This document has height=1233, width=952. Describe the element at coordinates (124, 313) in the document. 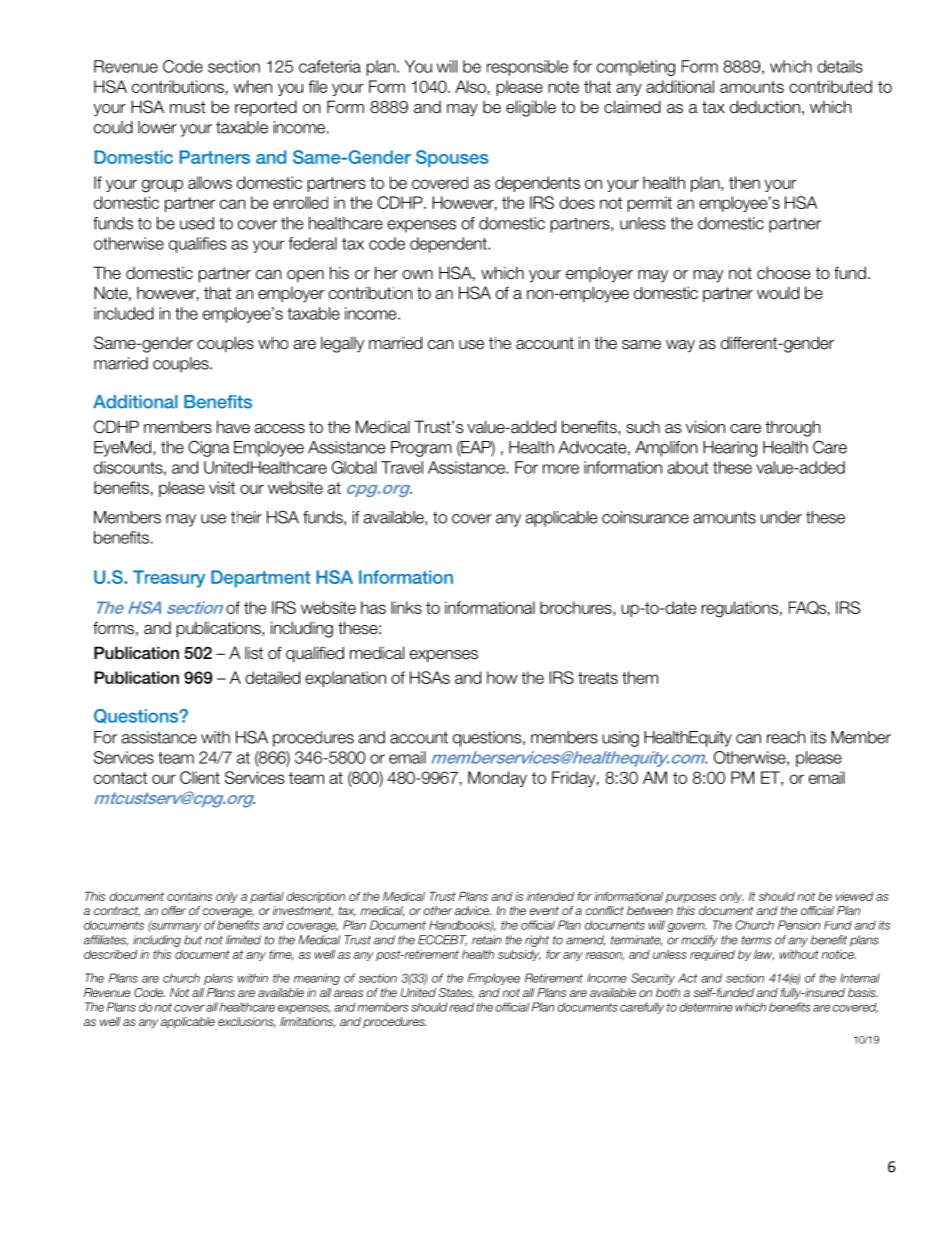

I see `included` at that location.
